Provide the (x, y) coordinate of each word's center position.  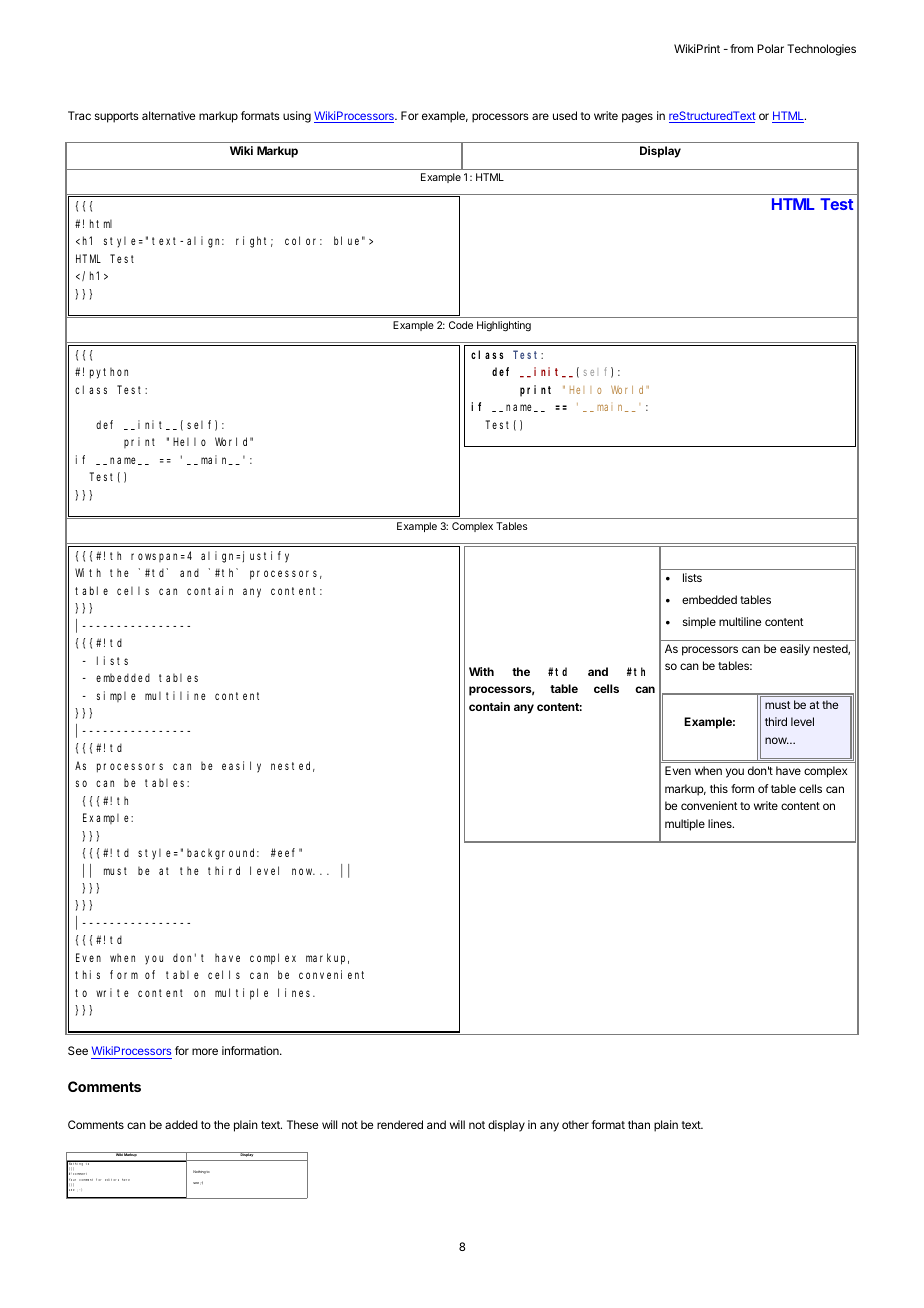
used (565, 115)
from (741, 48)
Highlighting (504, 326)
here (126, 1180)
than (639, 1124)
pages (637, 118)
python (109, 373)
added (181, 1124)
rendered (400, 1124)
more (205, 1051)
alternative (168, 115)
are (540, 116)
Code (461, 325)
